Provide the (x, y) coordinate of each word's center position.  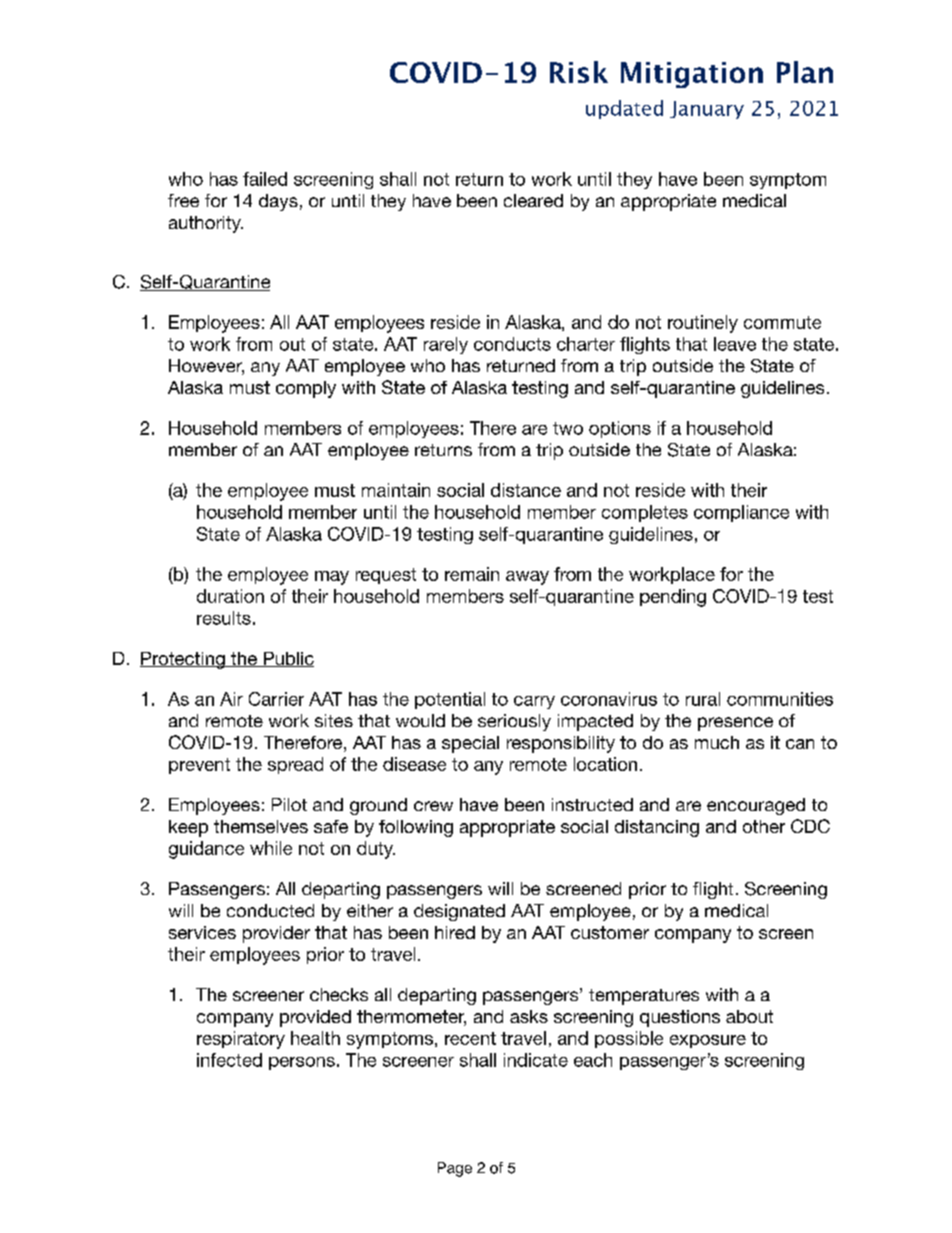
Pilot (289, 804)
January (707, 110)
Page (455, 1169)
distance (526, 490)
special (470, 744)
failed (265, 179)
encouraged (756, 806)
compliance (741, 513)
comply (306, 389)
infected (229, 1060)
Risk (579, 72)
